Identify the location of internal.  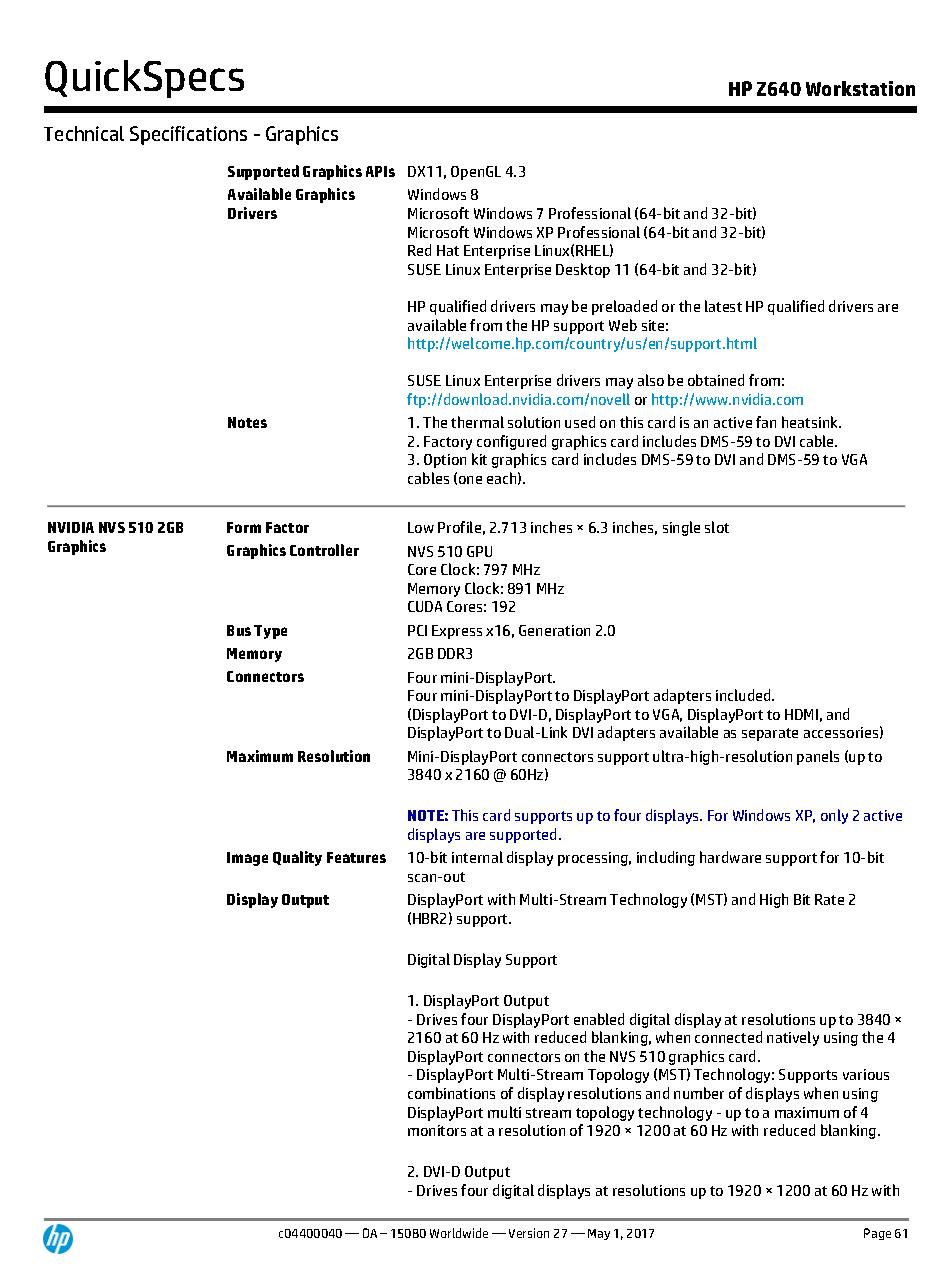
(477, 857).
